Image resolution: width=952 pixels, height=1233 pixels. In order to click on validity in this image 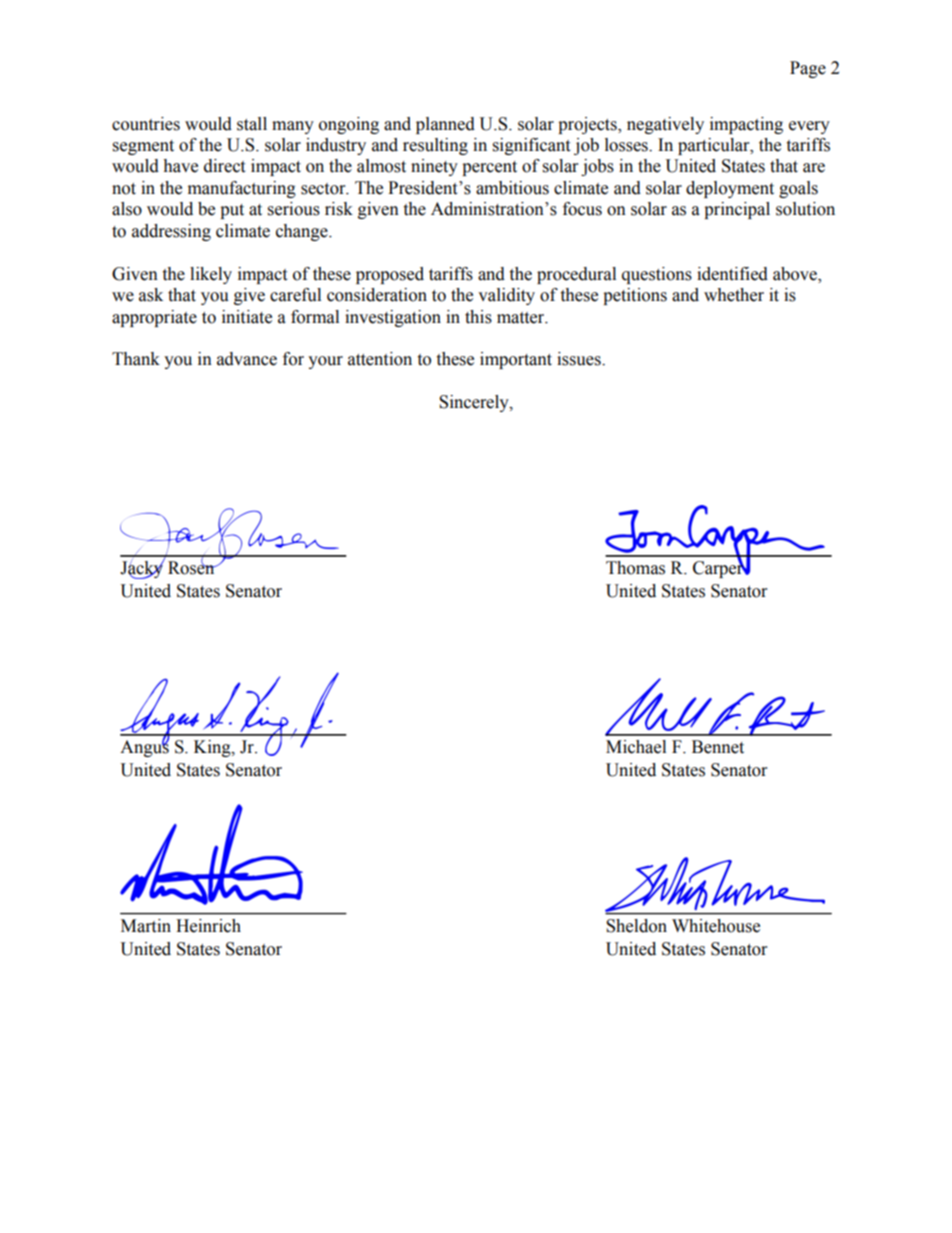, I will do `click(506, 296)`.
